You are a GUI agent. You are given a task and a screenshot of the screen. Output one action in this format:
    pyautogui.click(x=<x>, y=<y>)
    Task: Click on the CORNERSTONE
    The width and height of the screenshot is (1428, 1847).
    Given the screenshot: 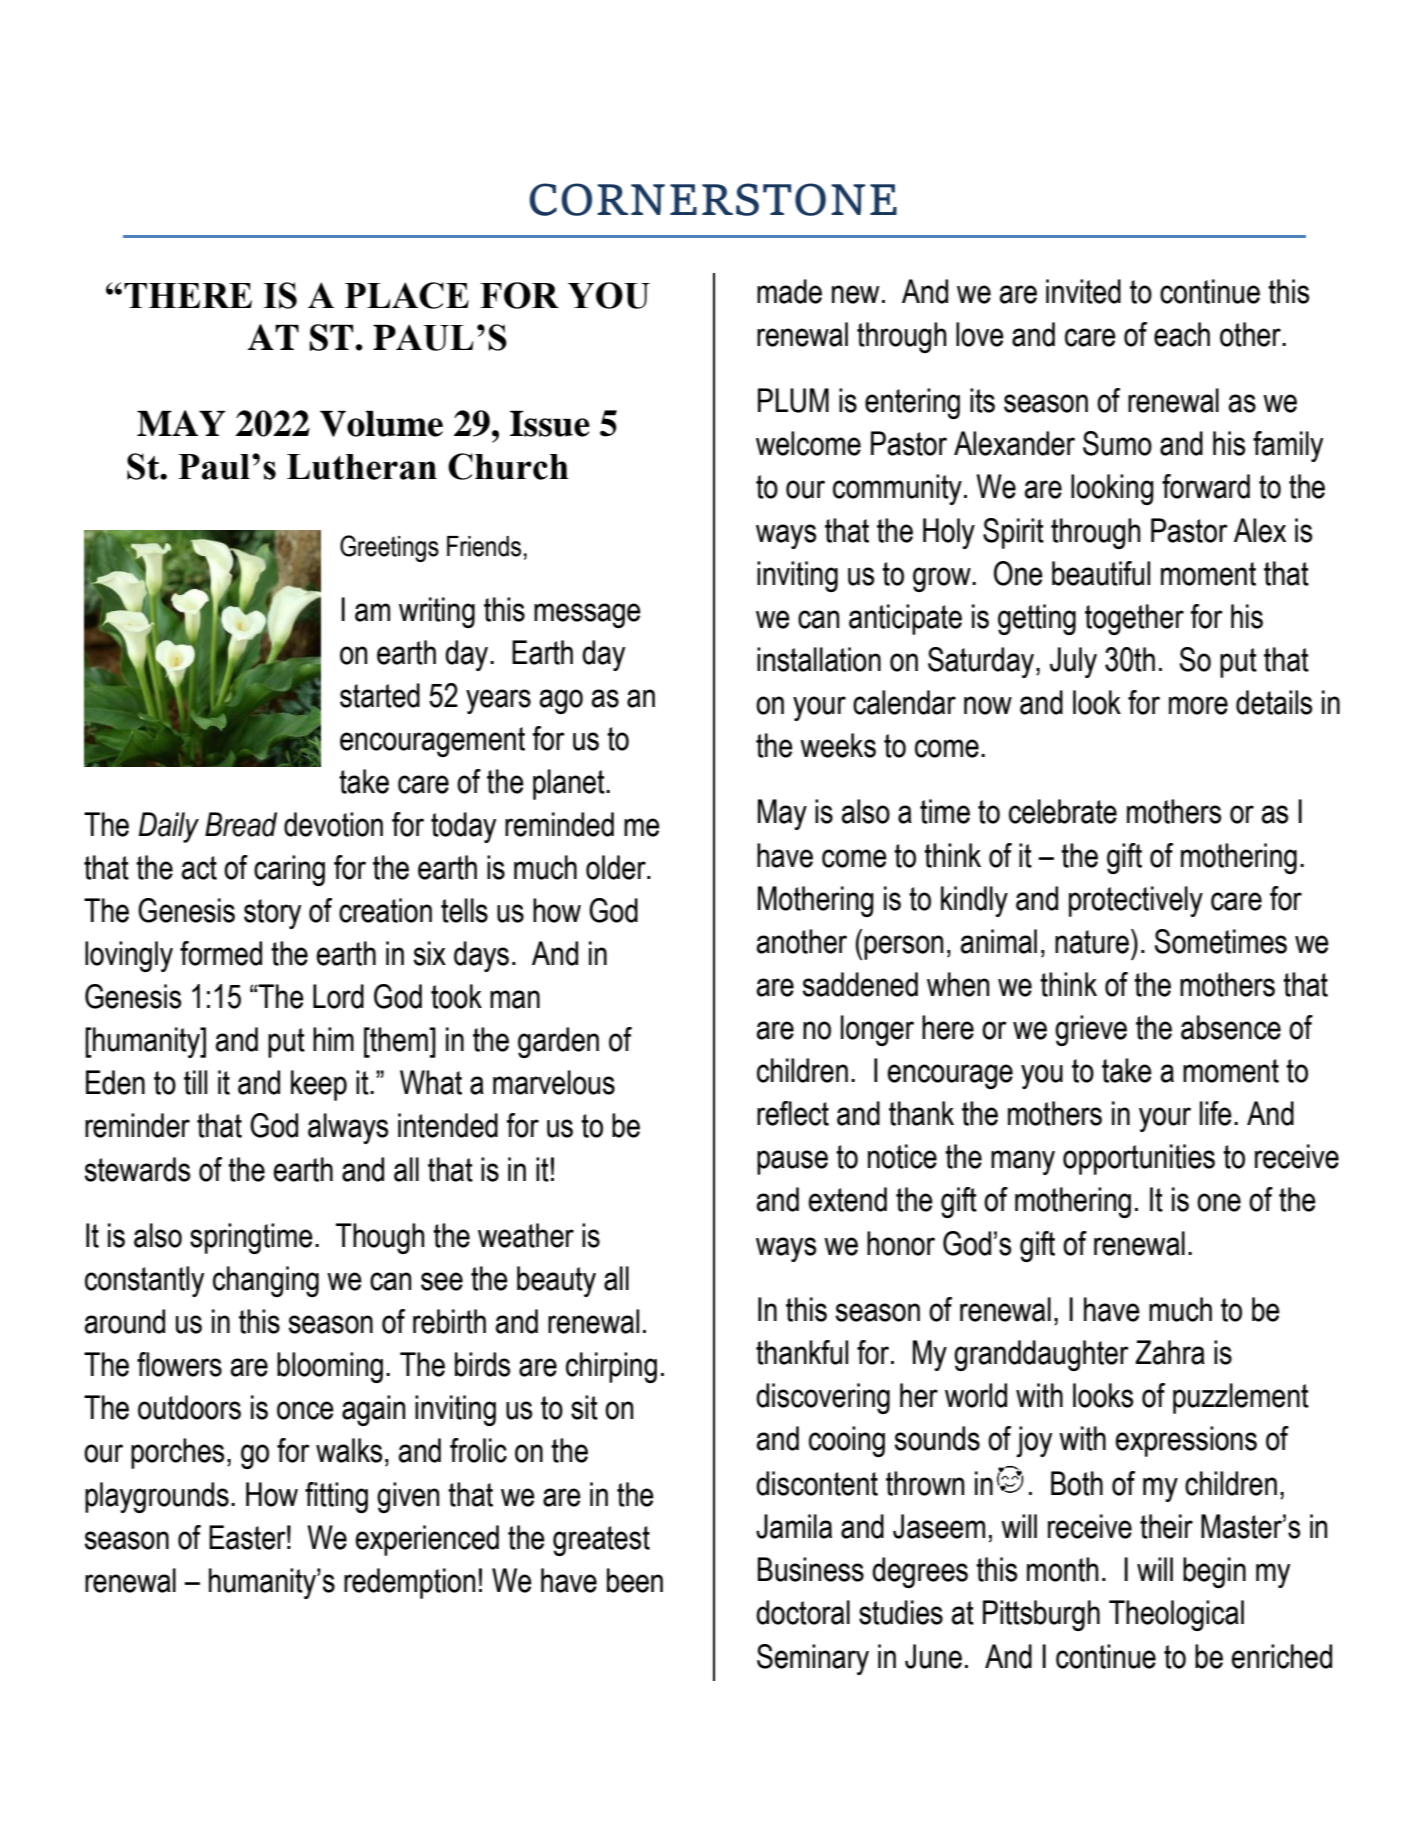 What is the action you would take?
    pyautogui.click(x=713, y=199)
